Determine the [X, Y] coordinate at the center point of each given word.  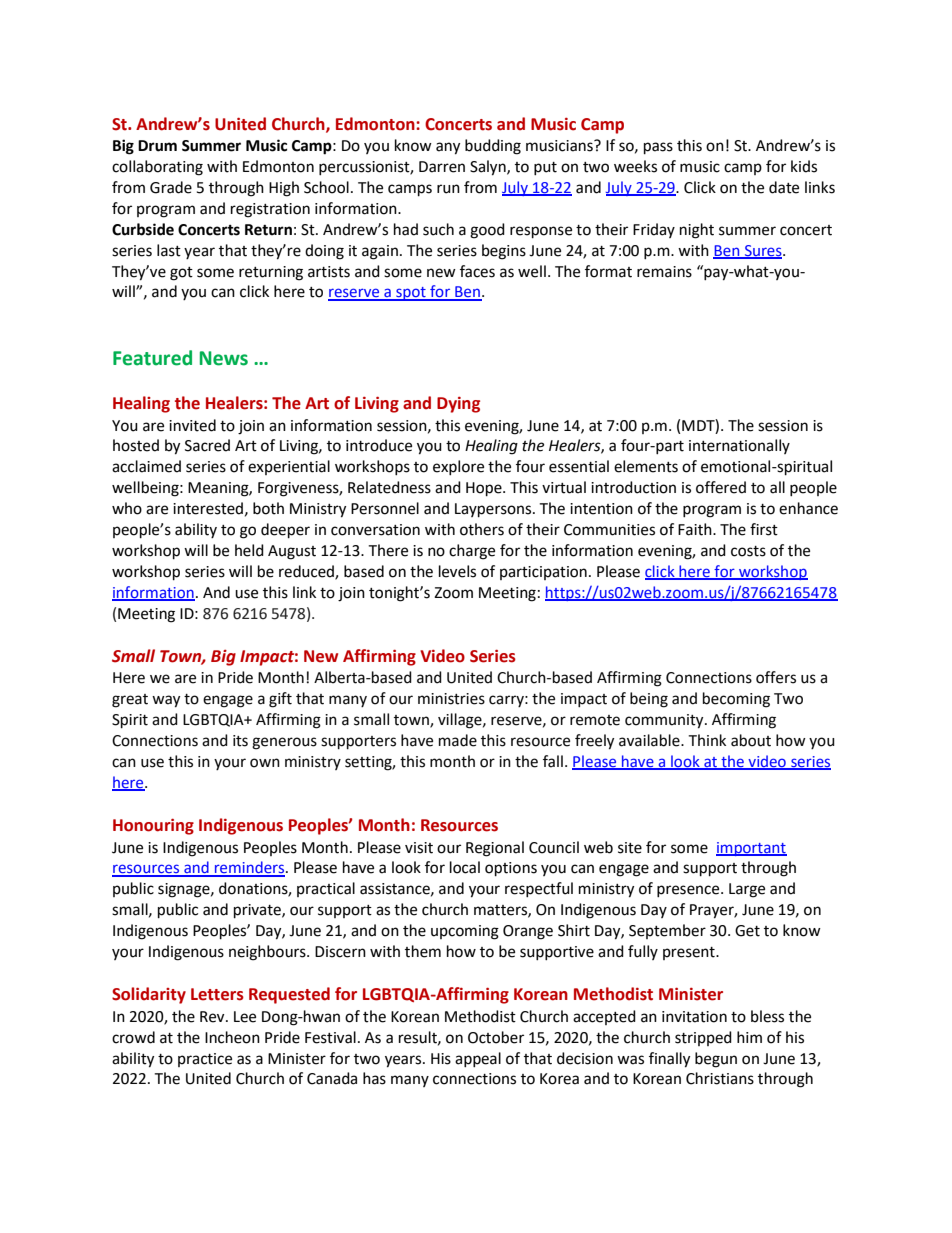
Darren [442, 167]
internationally [739, 446]
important [751, 849]
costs [748, 551]
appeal [478, 1059]
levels [457, 571]
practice [205, 1060]
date [784, 187]
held [249, 550]
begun [716, 1060]
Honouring [153, 826]
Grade [171, 187]
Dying [458, 405]
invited [192, 425]
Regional [495, 849]
